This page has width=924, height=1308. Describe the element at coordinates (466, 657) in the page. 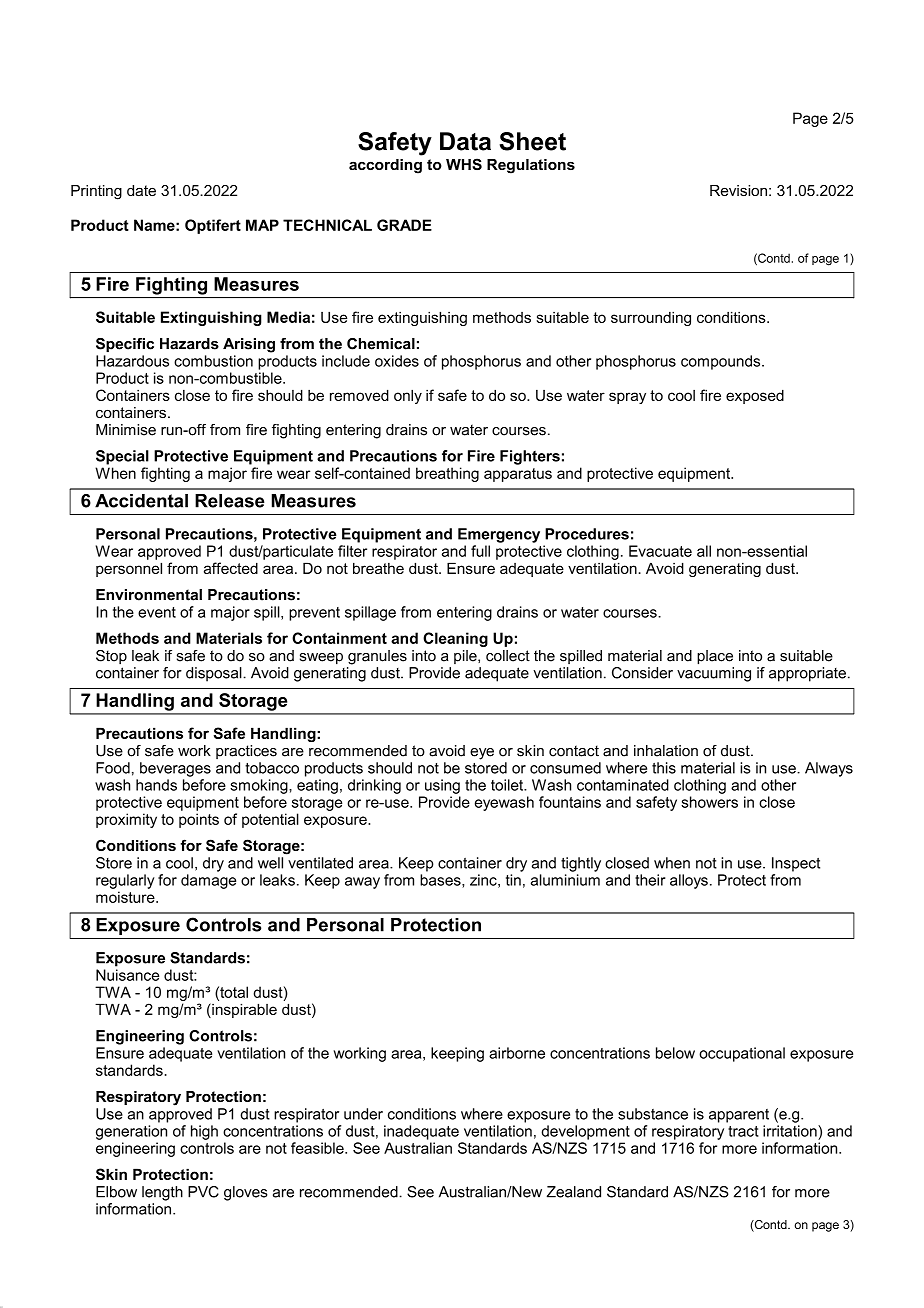

I see `pile` at that location.
